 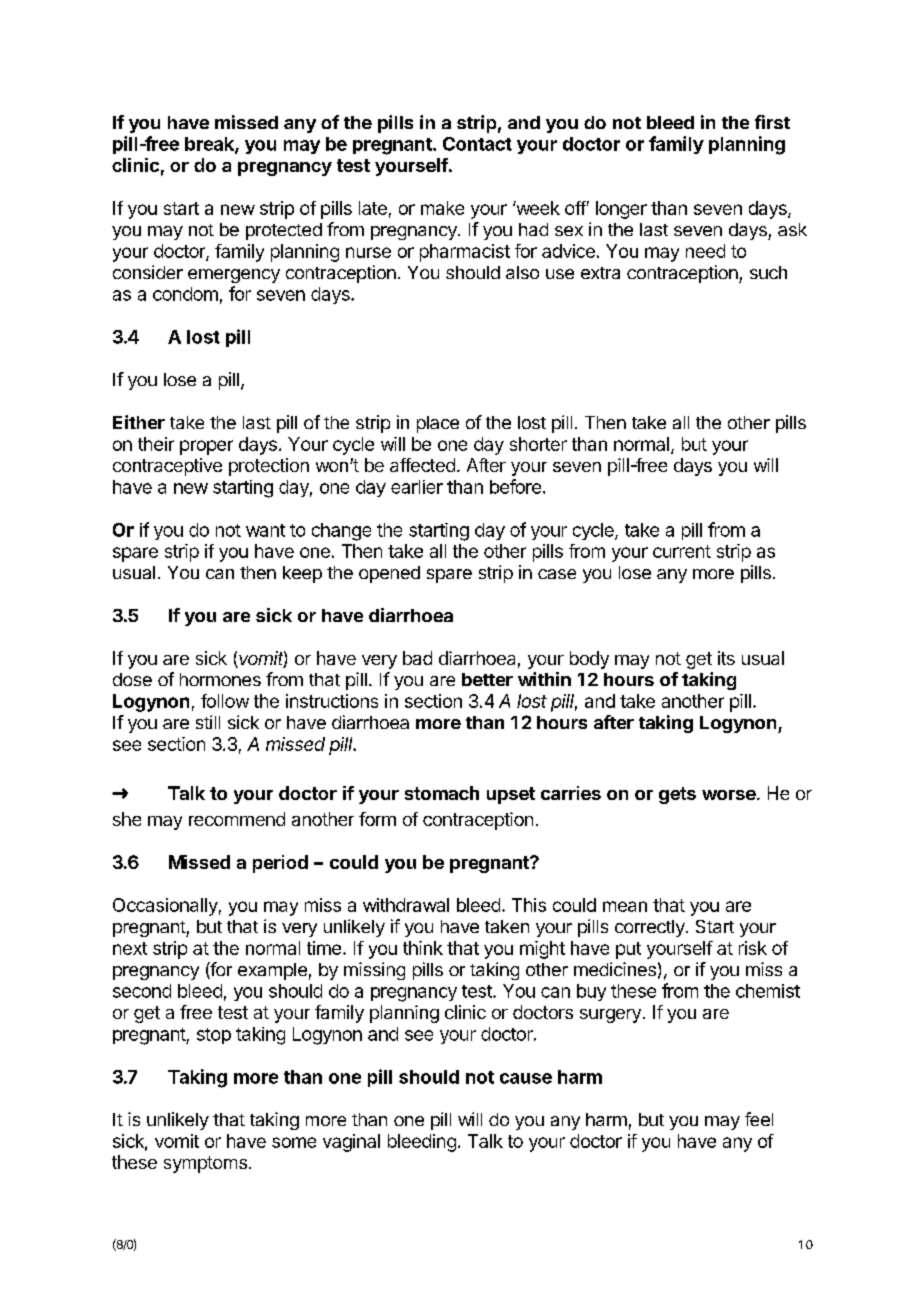 I want to click on Contact, so click(x=477, y=144).
